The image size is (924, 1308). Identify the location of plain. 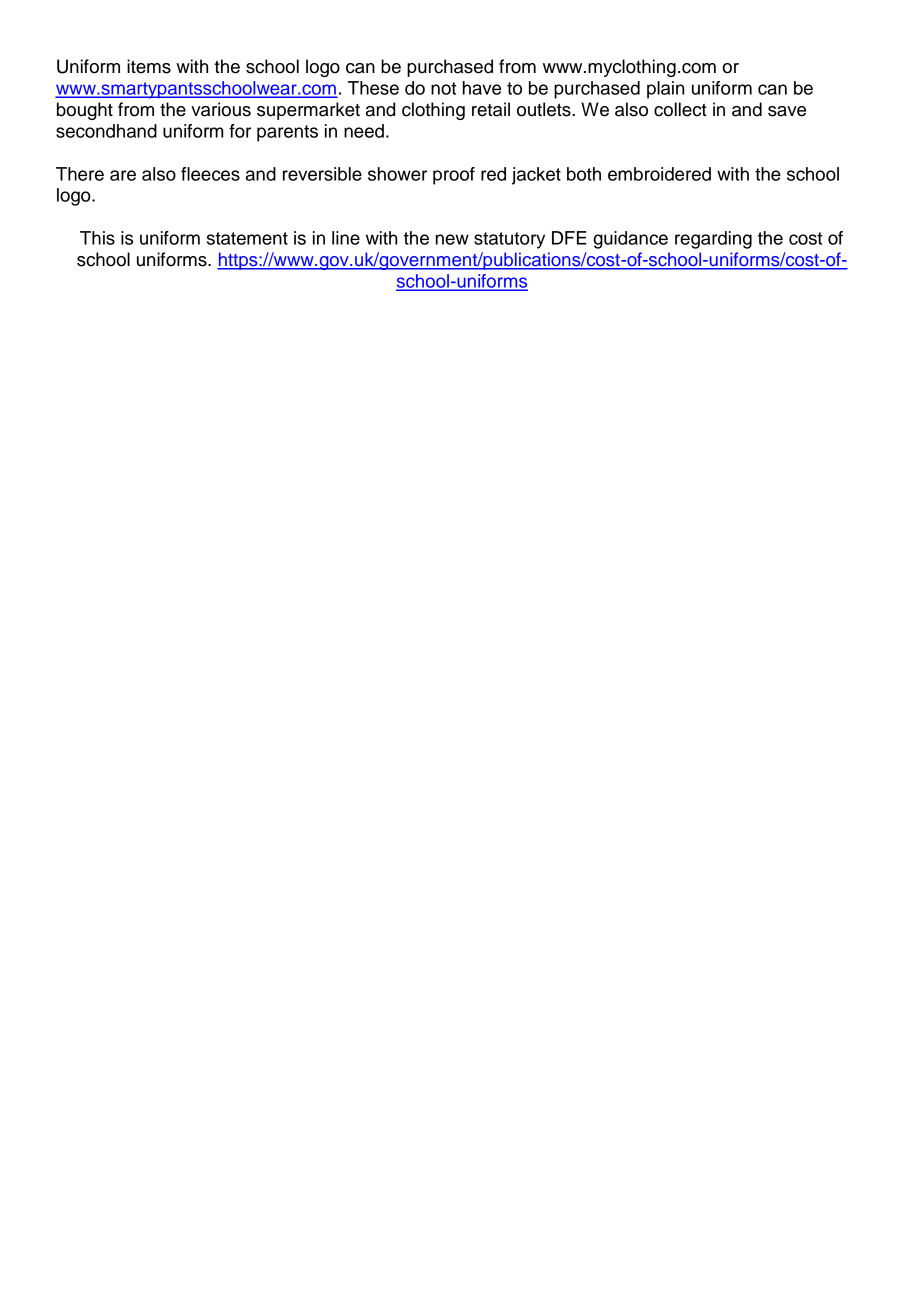
(665, 90).
